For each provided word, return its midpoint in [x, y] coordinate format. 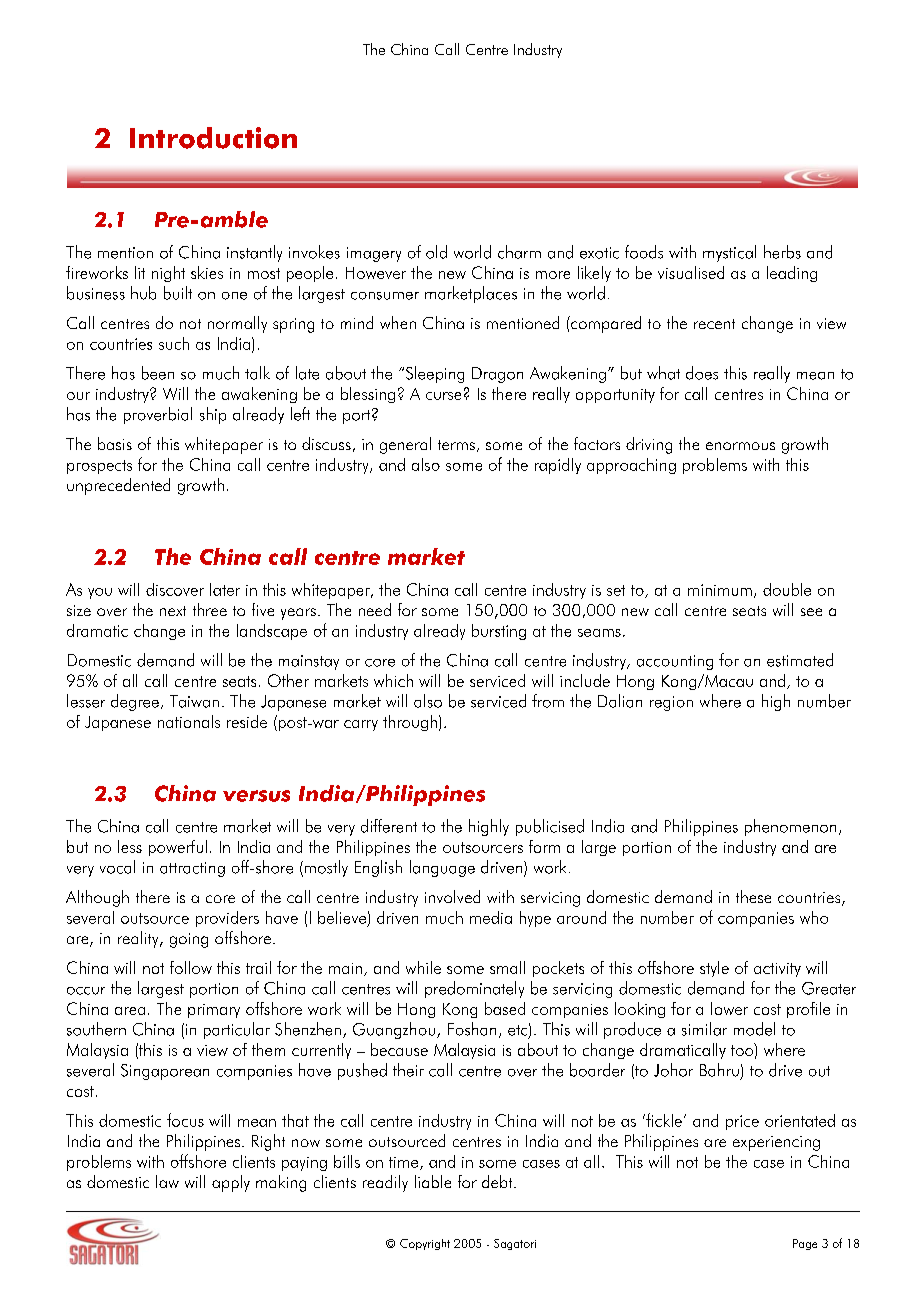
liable [433, 1181]
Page [805, 1244]
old [436, 252]
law [167, 1181]
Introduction [213, 138]
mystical [729, 253]
